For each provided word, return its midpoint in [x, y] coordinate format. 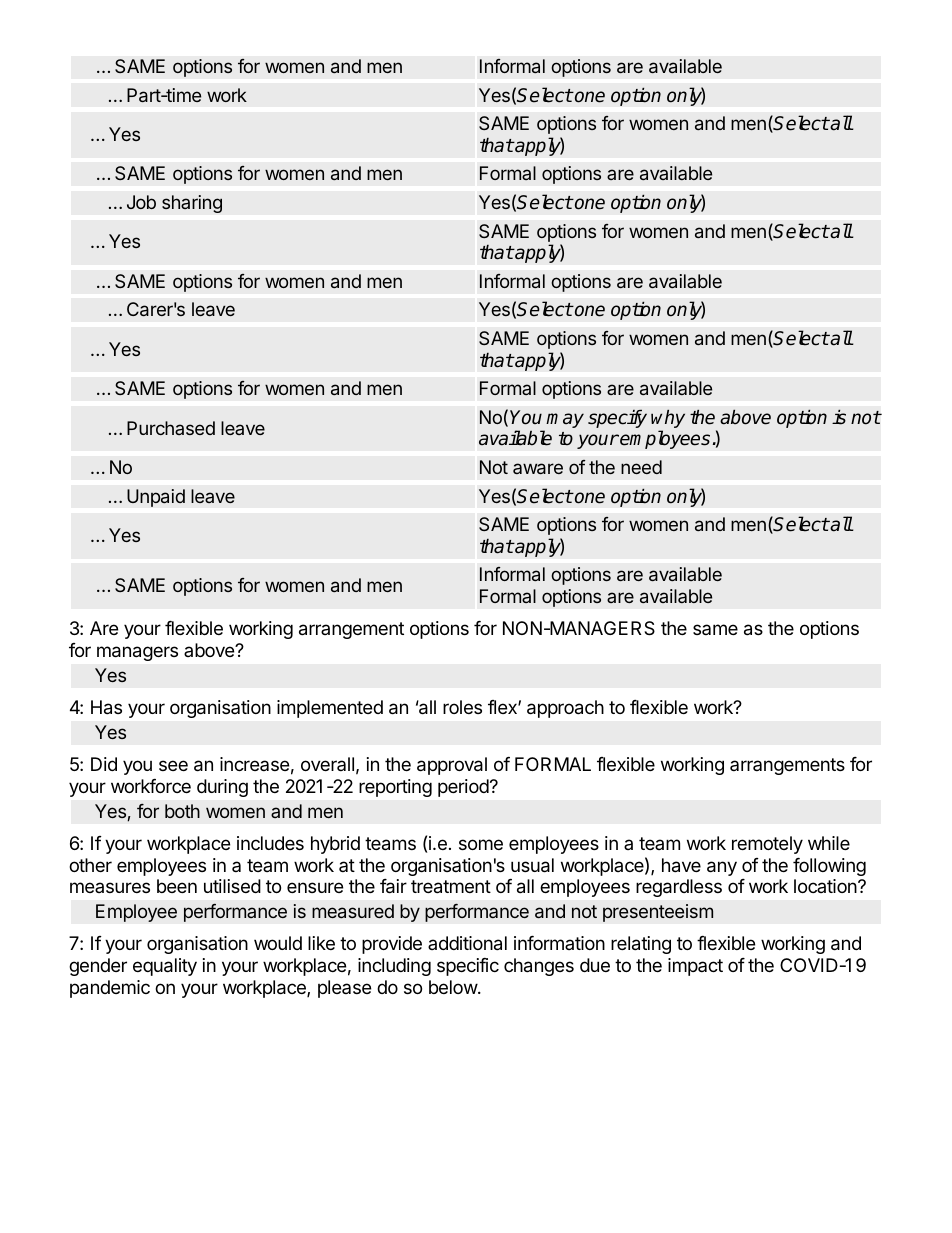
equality [165, 967]
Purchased [171, 428]
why [668, 420]
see [173, 765]
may [565, 420]
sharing [192, 204]
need [641, 467]
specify [617, 419]
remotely [767, 845]
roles [462, 707]
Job [141, 202]
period [463, 788]
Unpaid [156, 498]
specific [468, 967]
